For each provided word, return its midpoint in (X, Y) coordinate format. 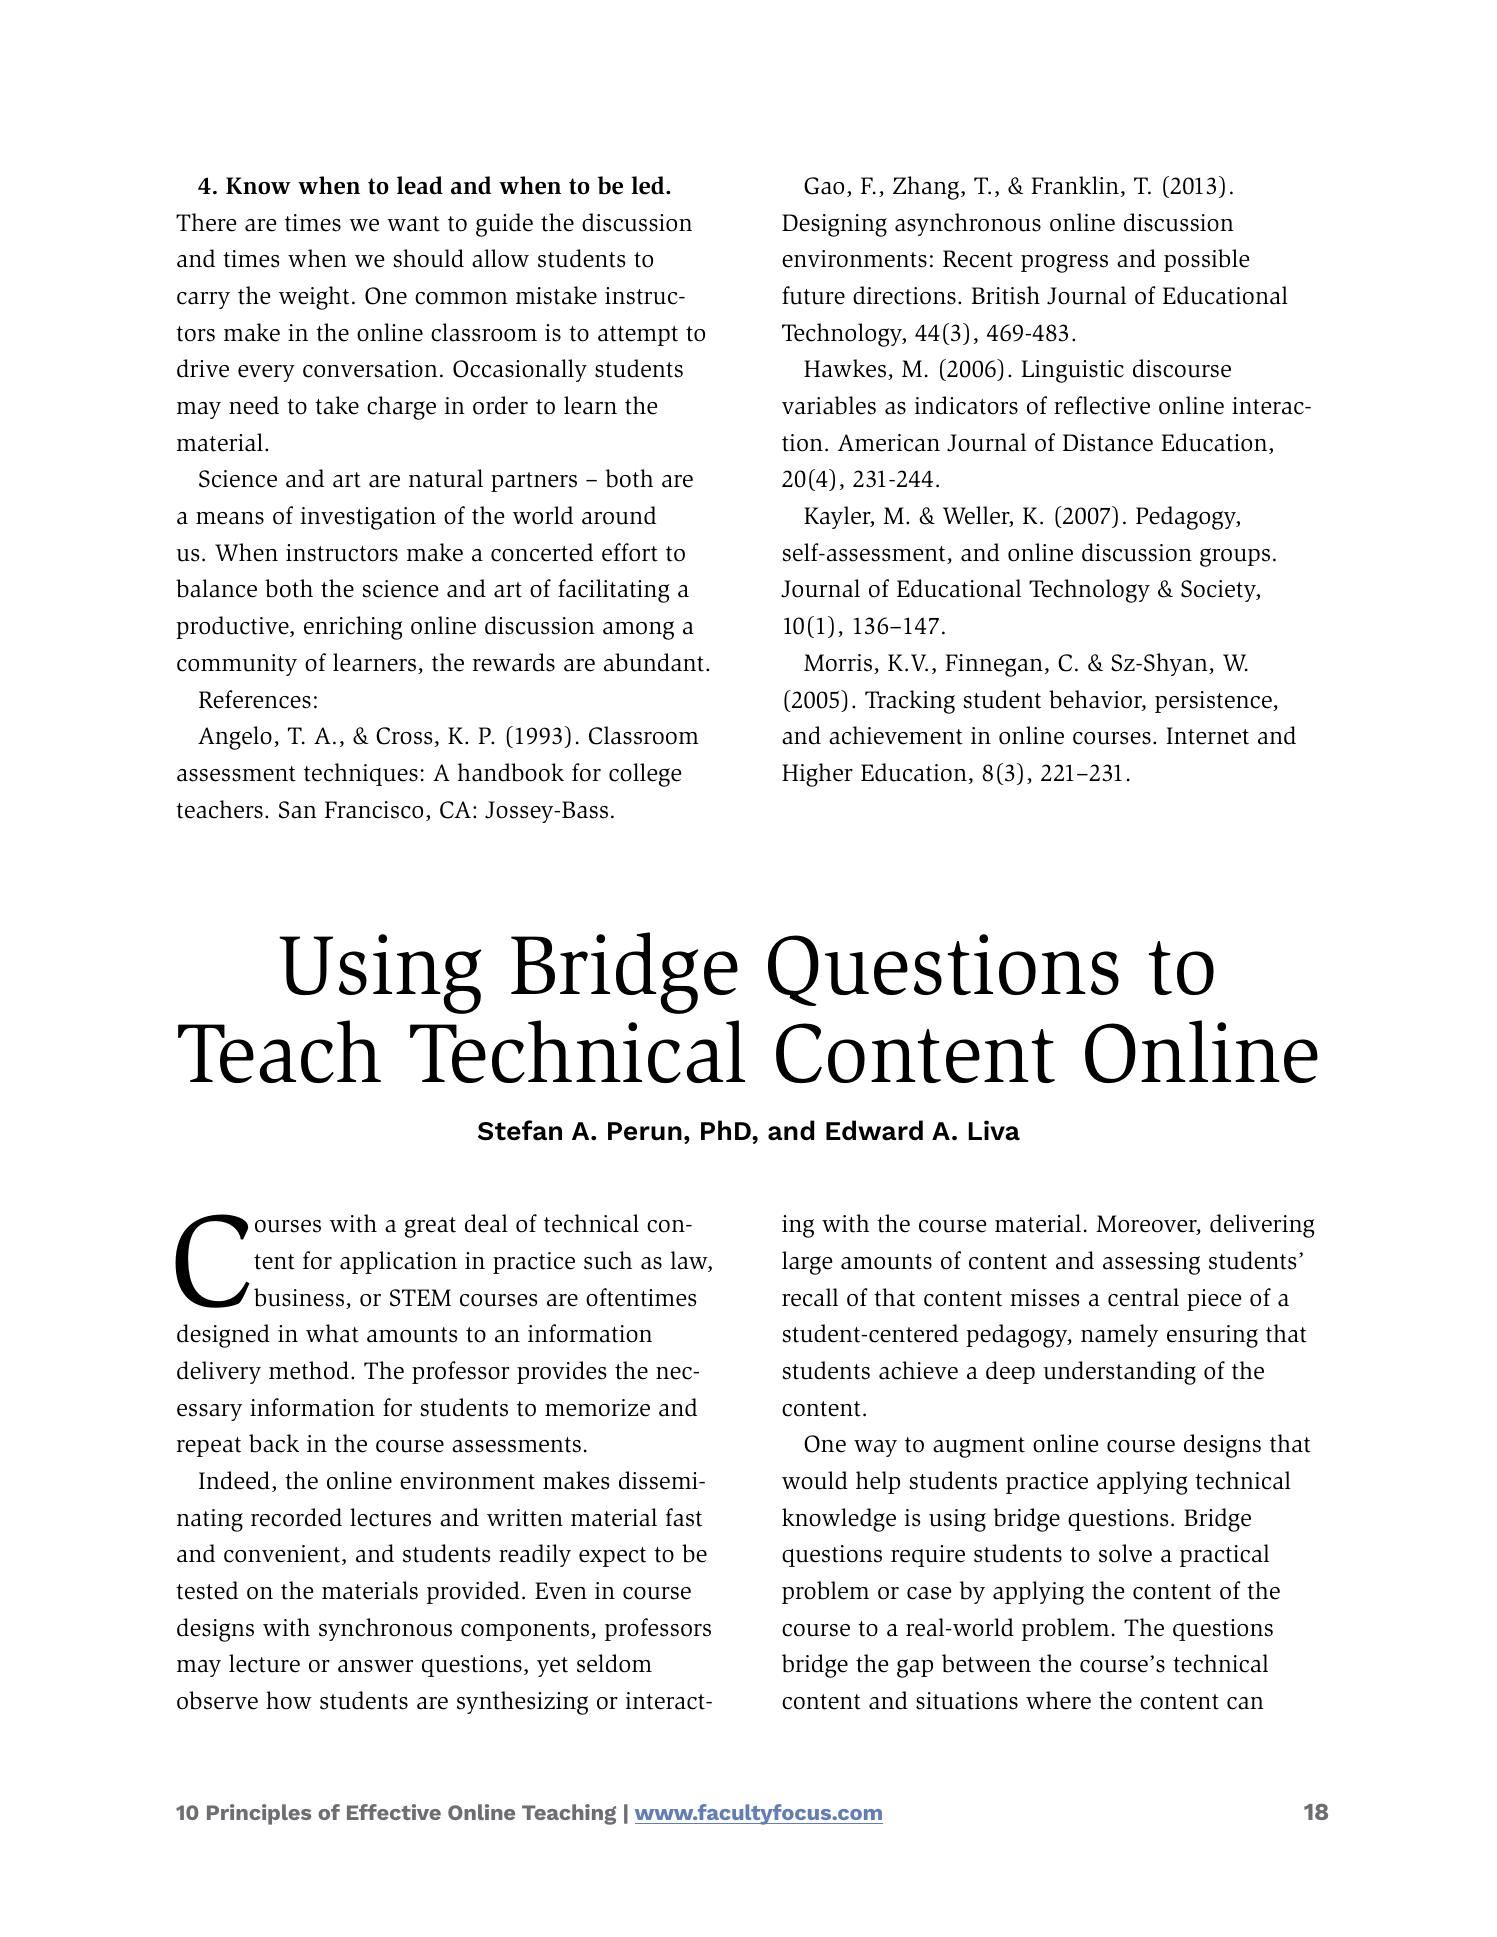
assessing (1151, 1263)
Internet (1207, 736)
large (807, 1263)
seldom (614, 1663)
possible (1207, 260)
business (300, 1298)
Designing (834, 225)
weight (314, 298)
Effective (394, 1812)
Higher (817, 775)
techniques (361, 774)
